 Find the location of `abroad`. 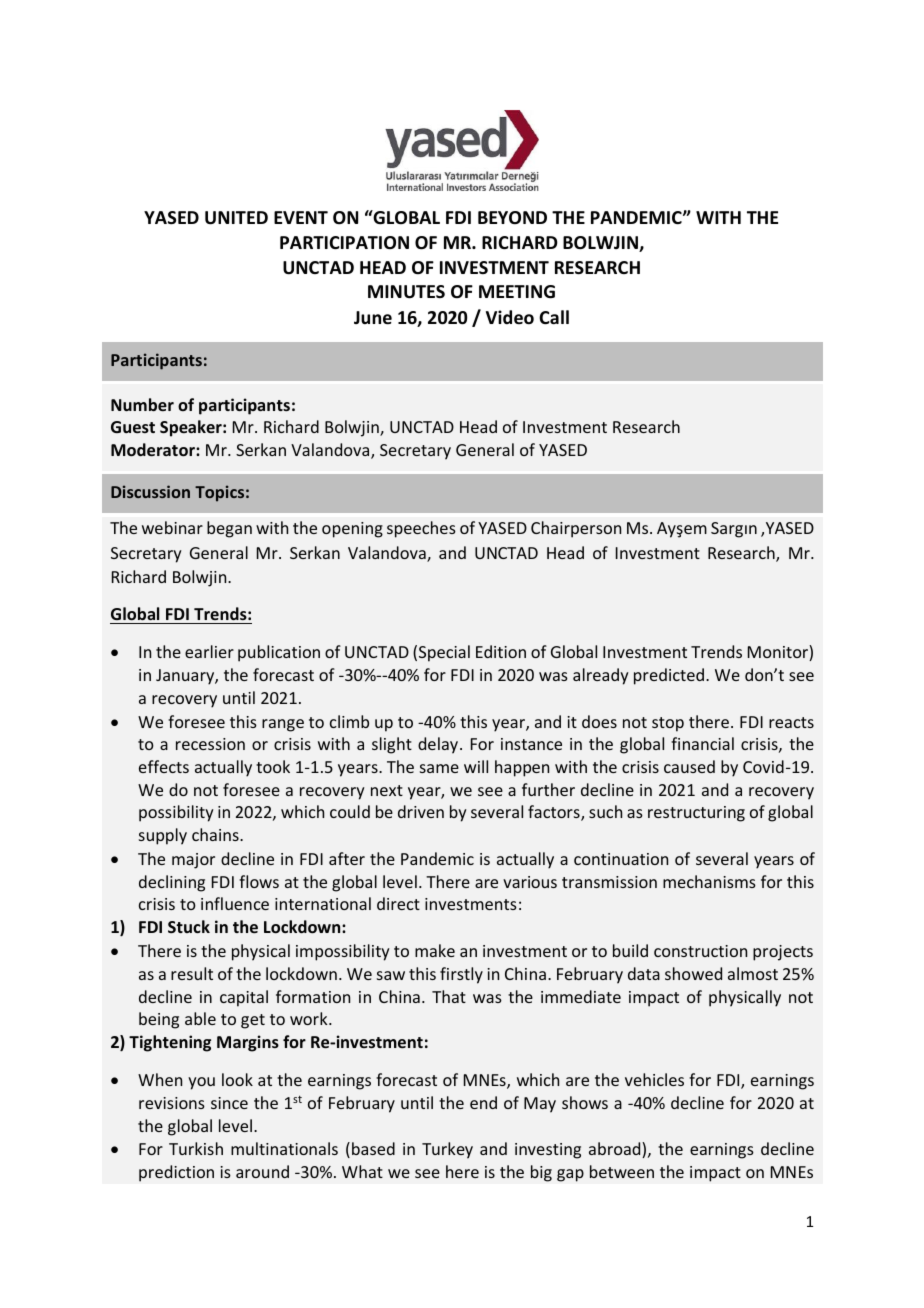

abroad is located at coordinates (616, 1150).
